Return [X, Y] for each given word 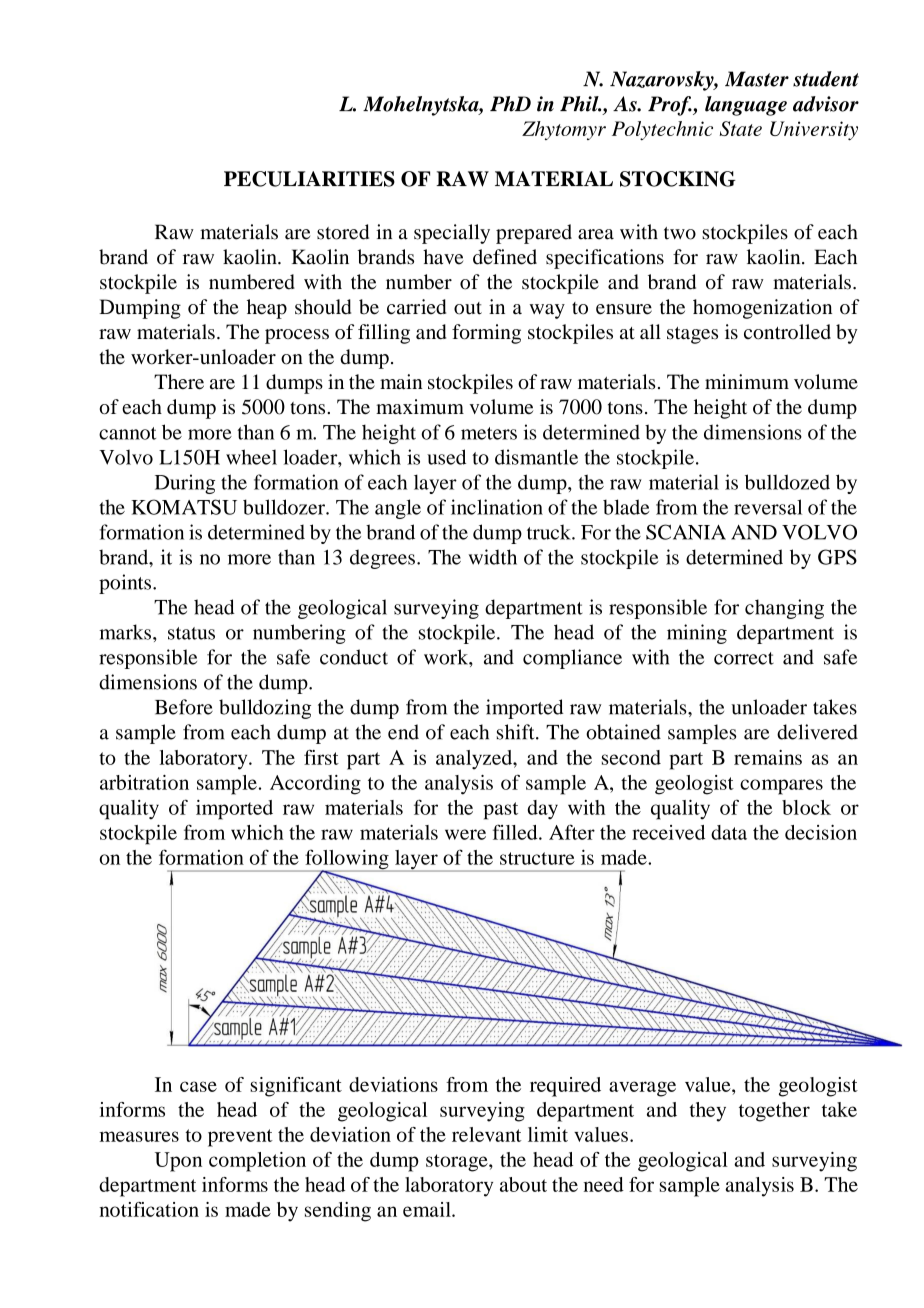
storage [458, 1163]
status [191, 633]
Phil [580, 104]
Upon [178, 1162]
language [746, 106]
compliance [572, 659]
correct [744, 658]
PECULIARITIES [309, 179]
